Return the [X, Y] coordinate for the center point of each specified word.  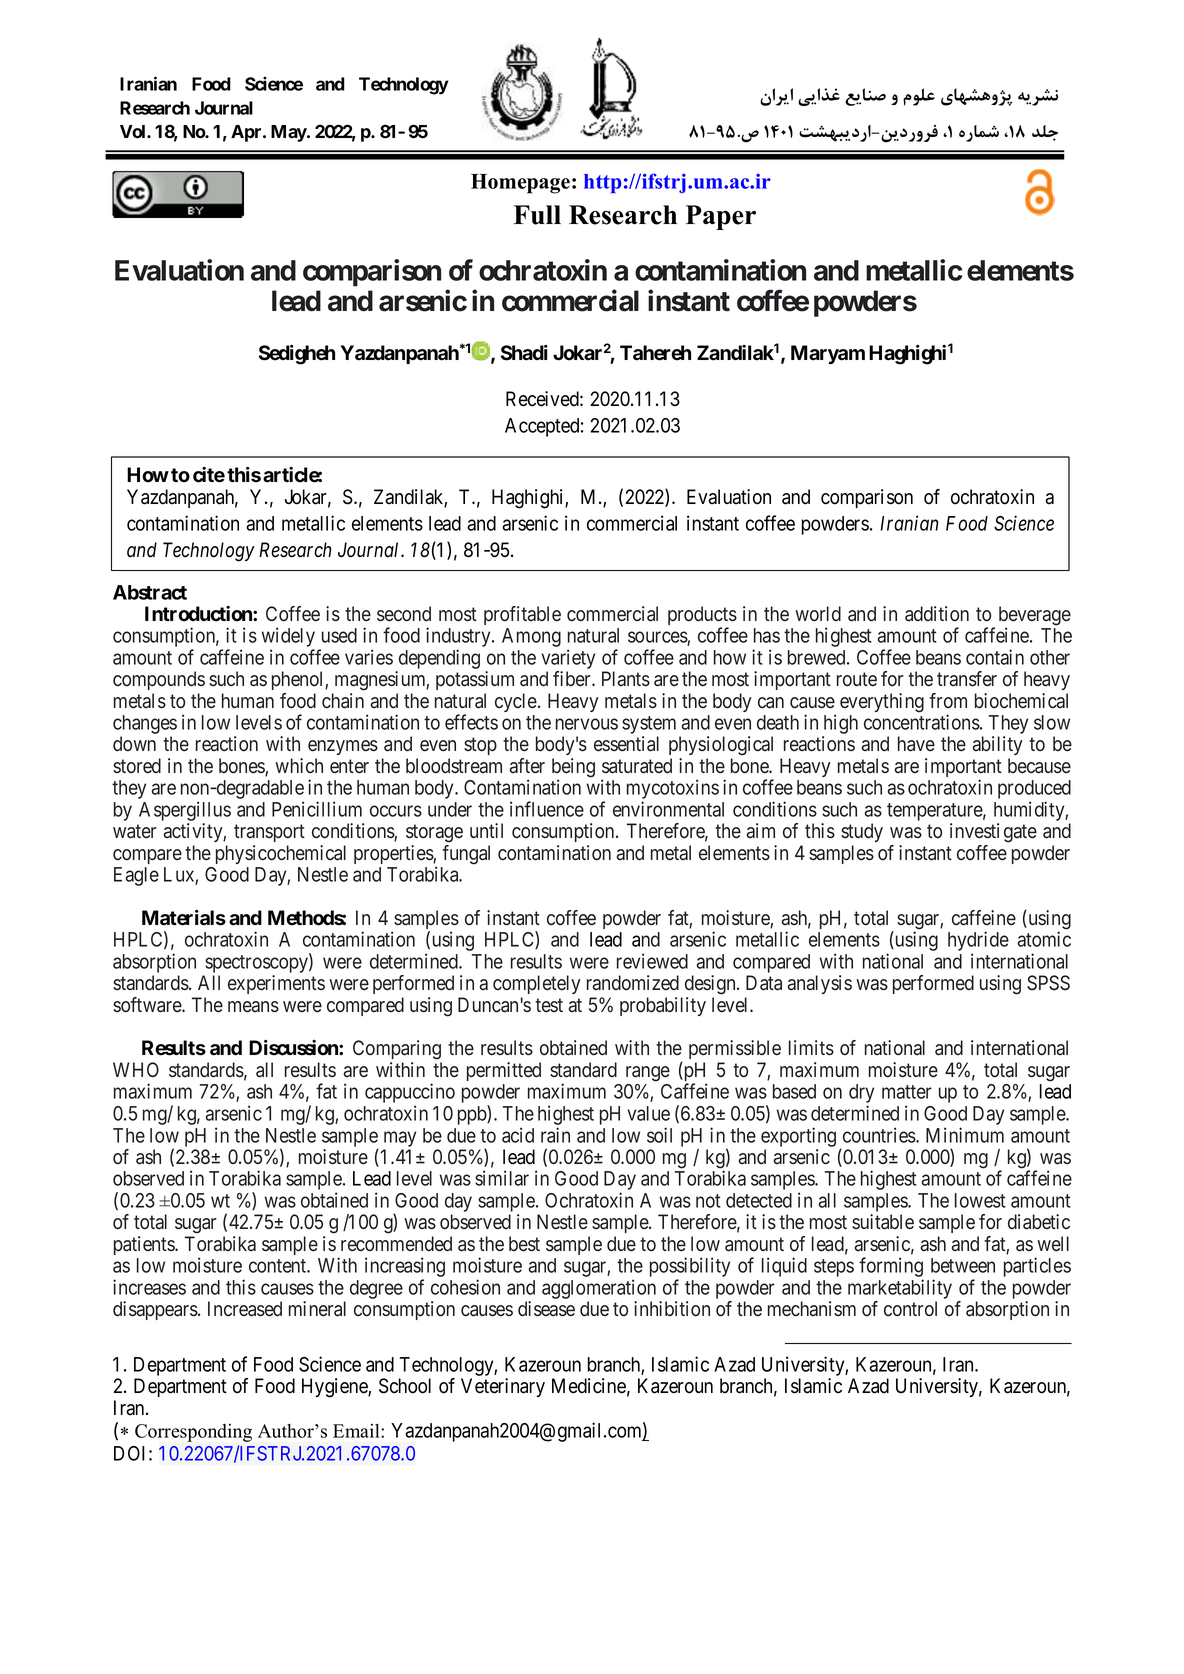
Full [537, 215]
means [253, 1007]
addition [937, 614]
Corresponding [193, 1433]
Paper [721, 217]
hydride [978, 942]
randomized [633, 983]
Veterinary [503, 1387]
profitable [522, 615]
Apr [247, 133]
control [910, 1309]
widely [288, 638]
